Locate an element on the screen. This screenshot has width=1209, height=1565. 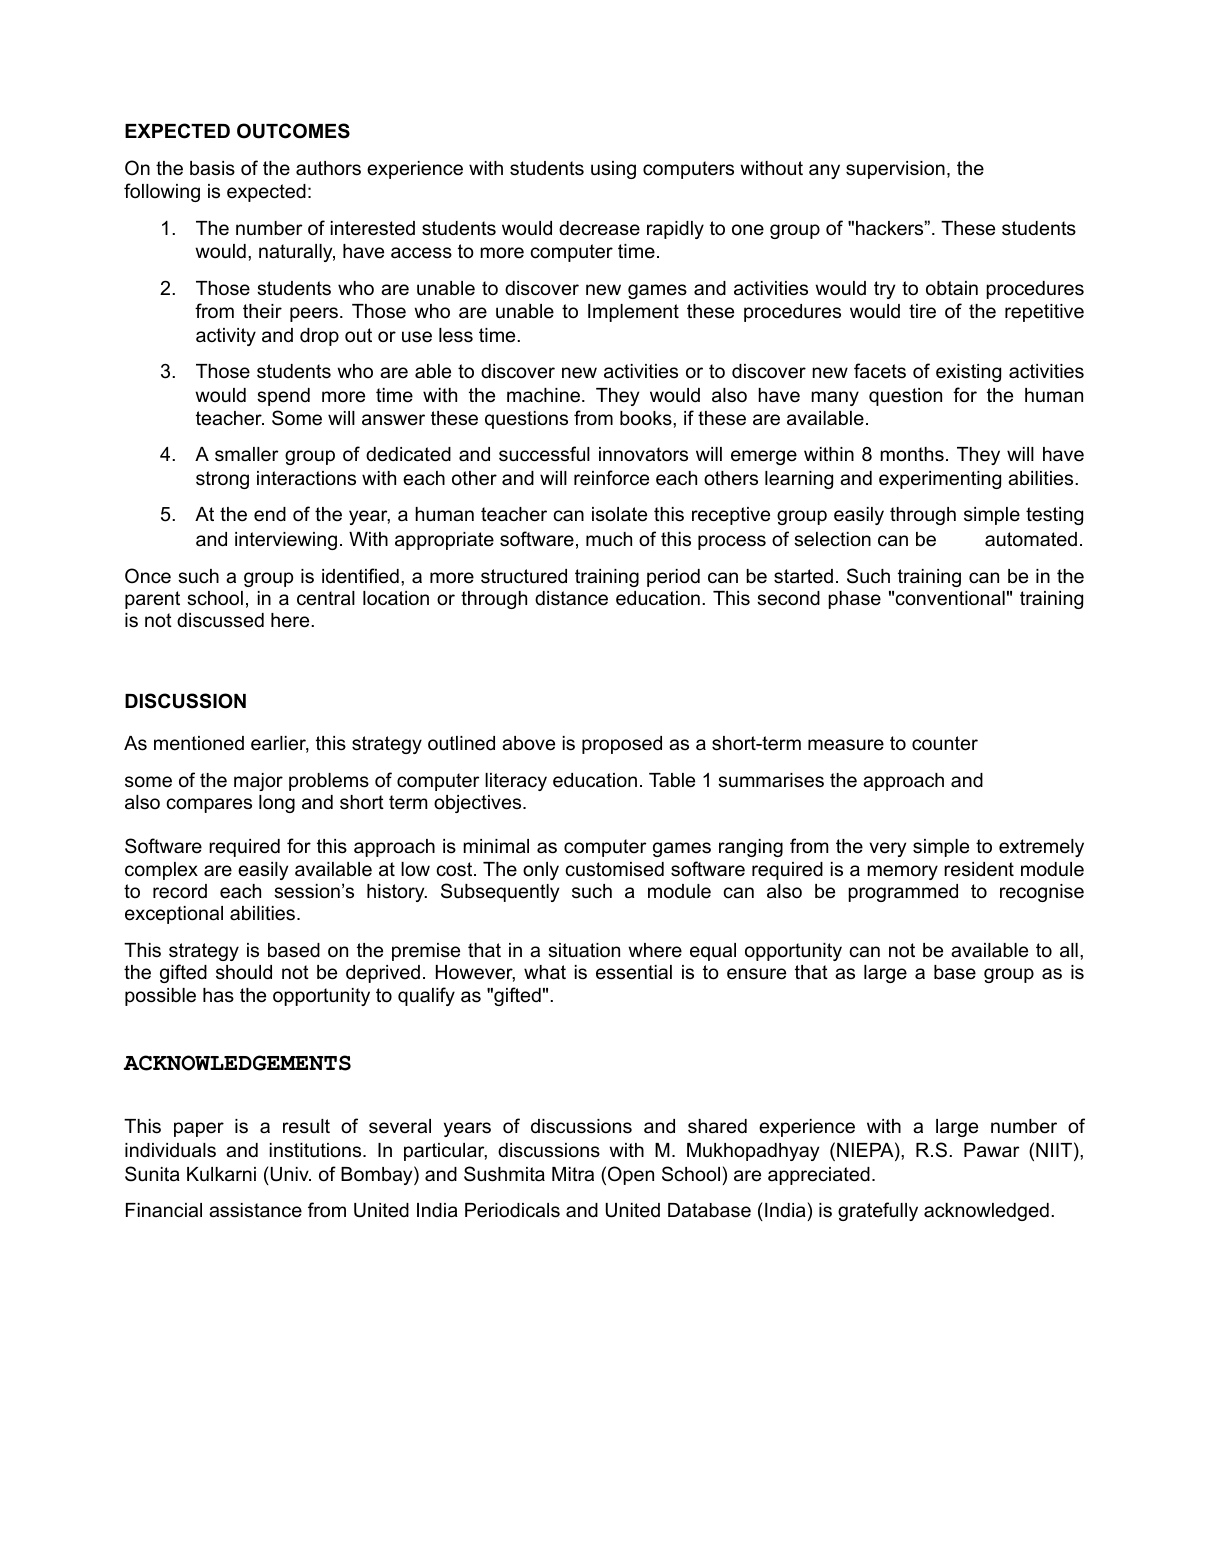
customised is located at coordinates (614, 869).
